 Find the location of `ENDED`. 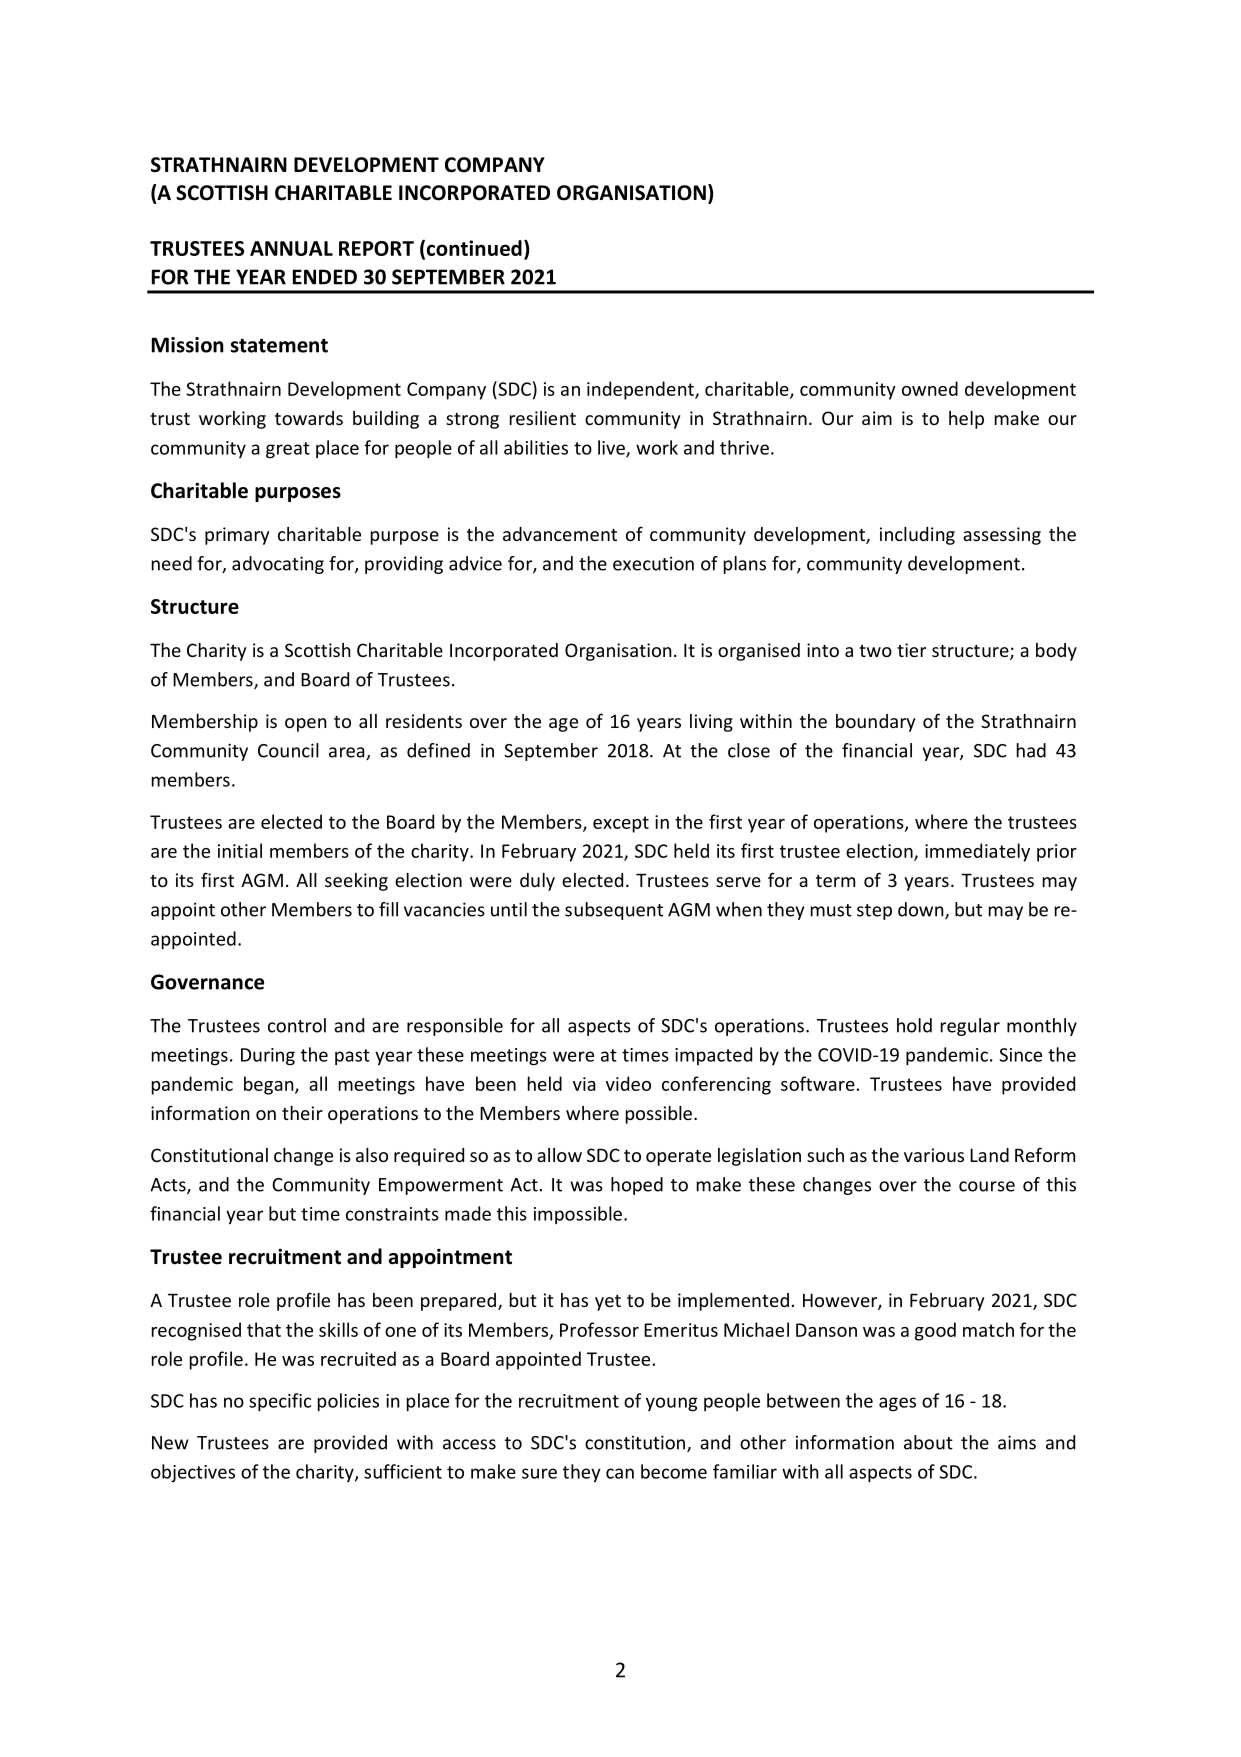

ENDED is located at coordinates (325, 277).
